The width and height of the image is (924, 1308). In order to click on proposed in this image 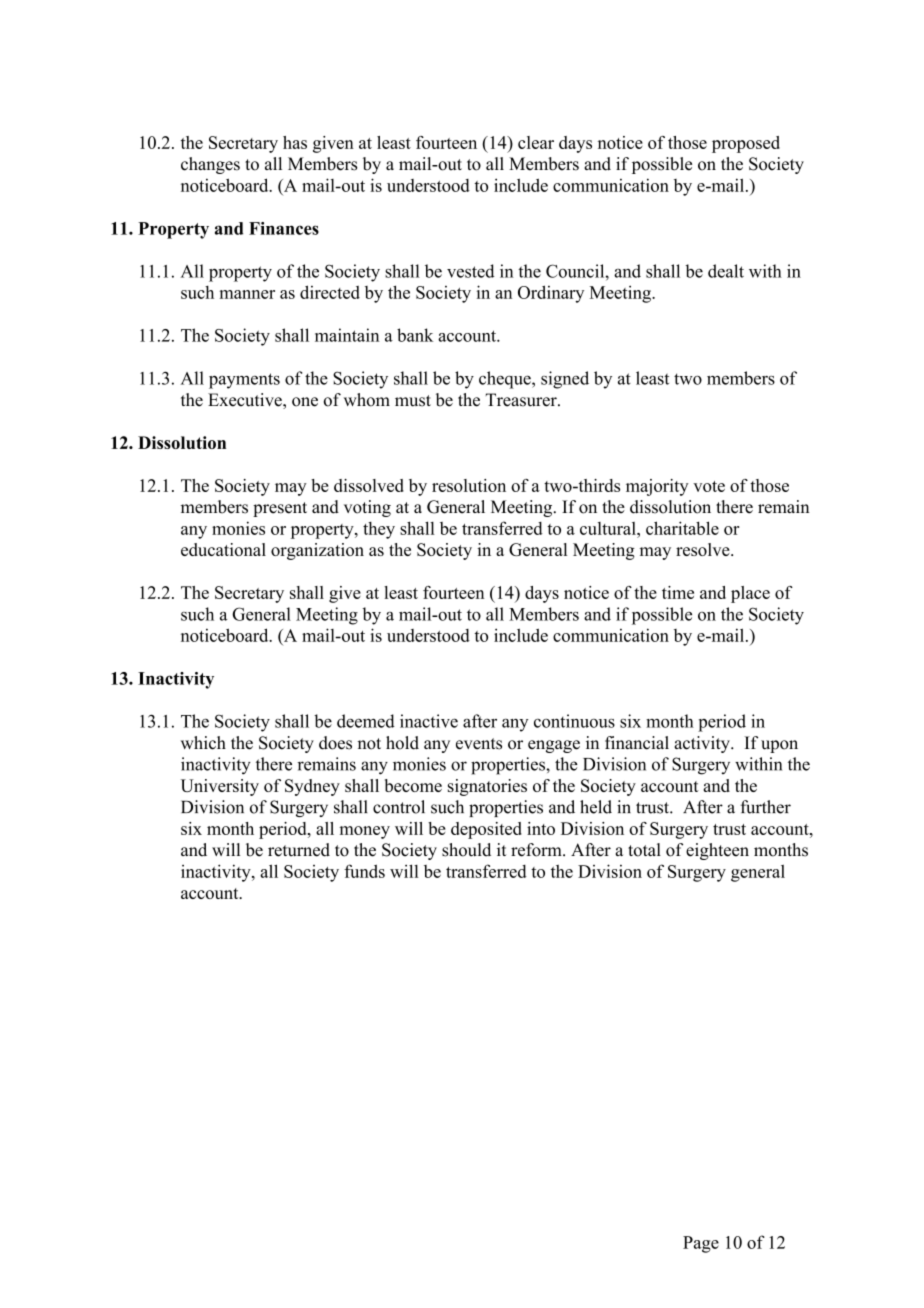, I will do `click(746, 144)`.
